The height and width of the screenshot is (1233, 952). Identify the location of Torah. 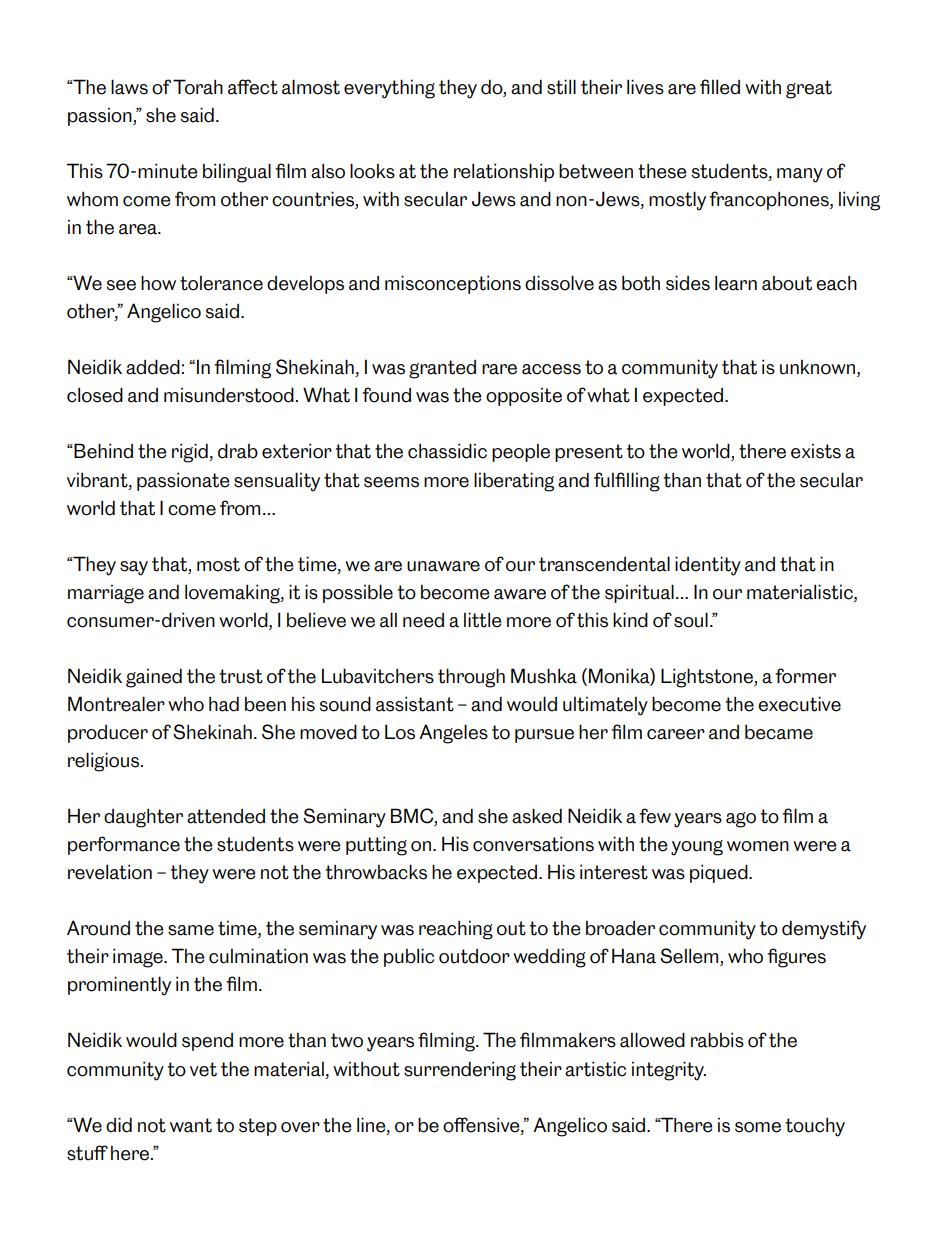
(198, 87).
